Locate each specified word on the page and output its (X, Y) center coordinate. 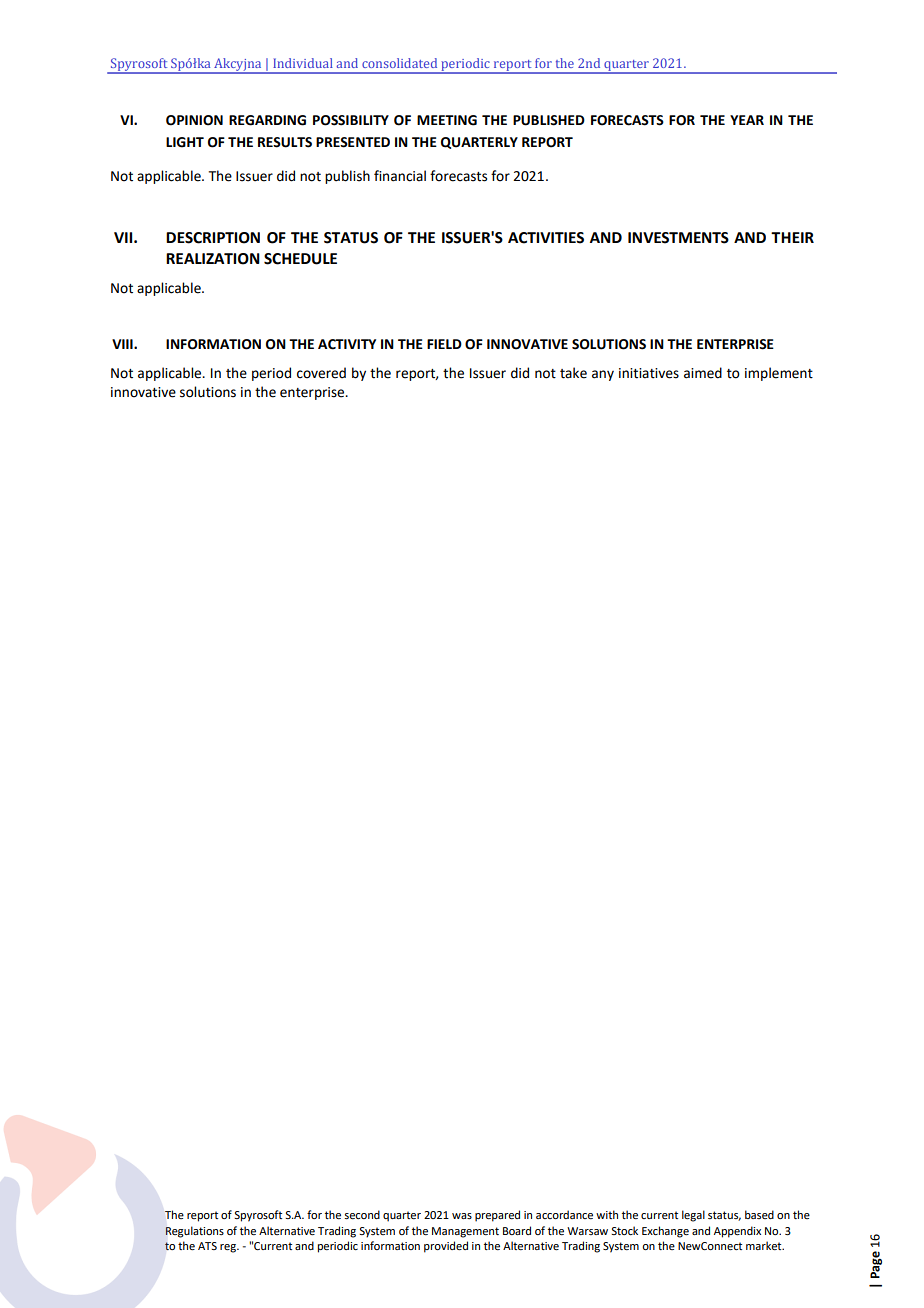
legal (693, 1216)
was (462, 1216)
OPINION (194, 120)
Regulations (194, 1232)
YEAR (747, 120)
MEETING (447, 120)
